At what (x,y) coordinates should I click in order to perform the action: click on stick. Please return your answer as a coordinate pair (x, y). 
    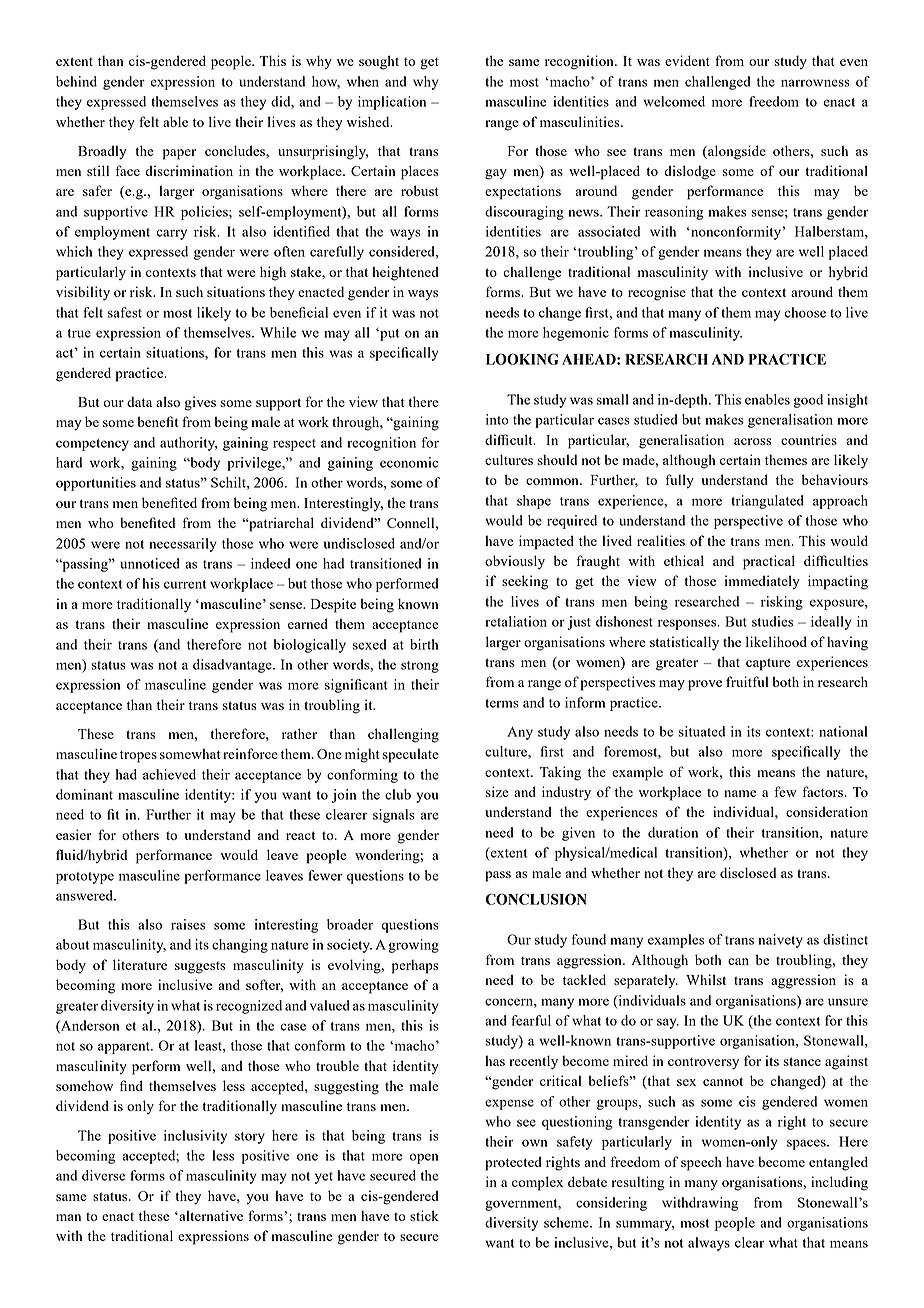
    Looking at the image, I should click on (424, 1215).
